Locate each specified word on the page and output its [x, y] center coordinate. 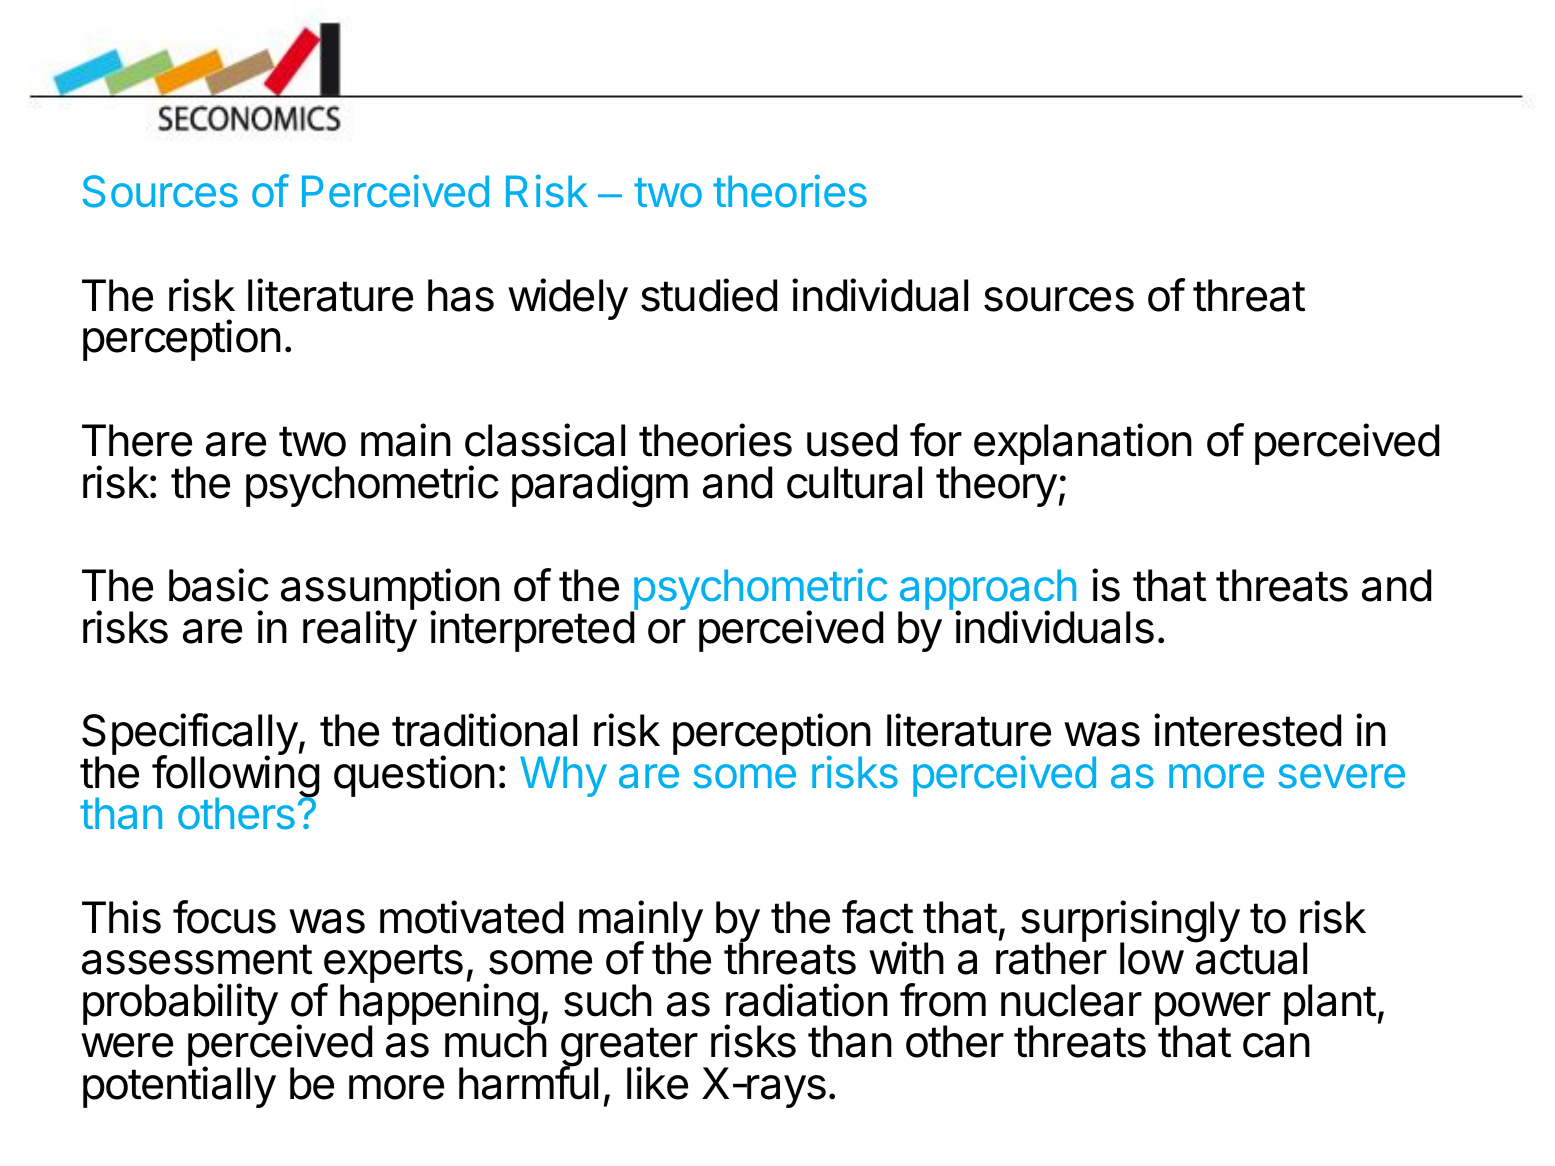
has [461, 295]
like [657, 1083]
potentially [179, 1087]
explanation [1083, 444]
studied [709, 295]
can [1276, 1045]
